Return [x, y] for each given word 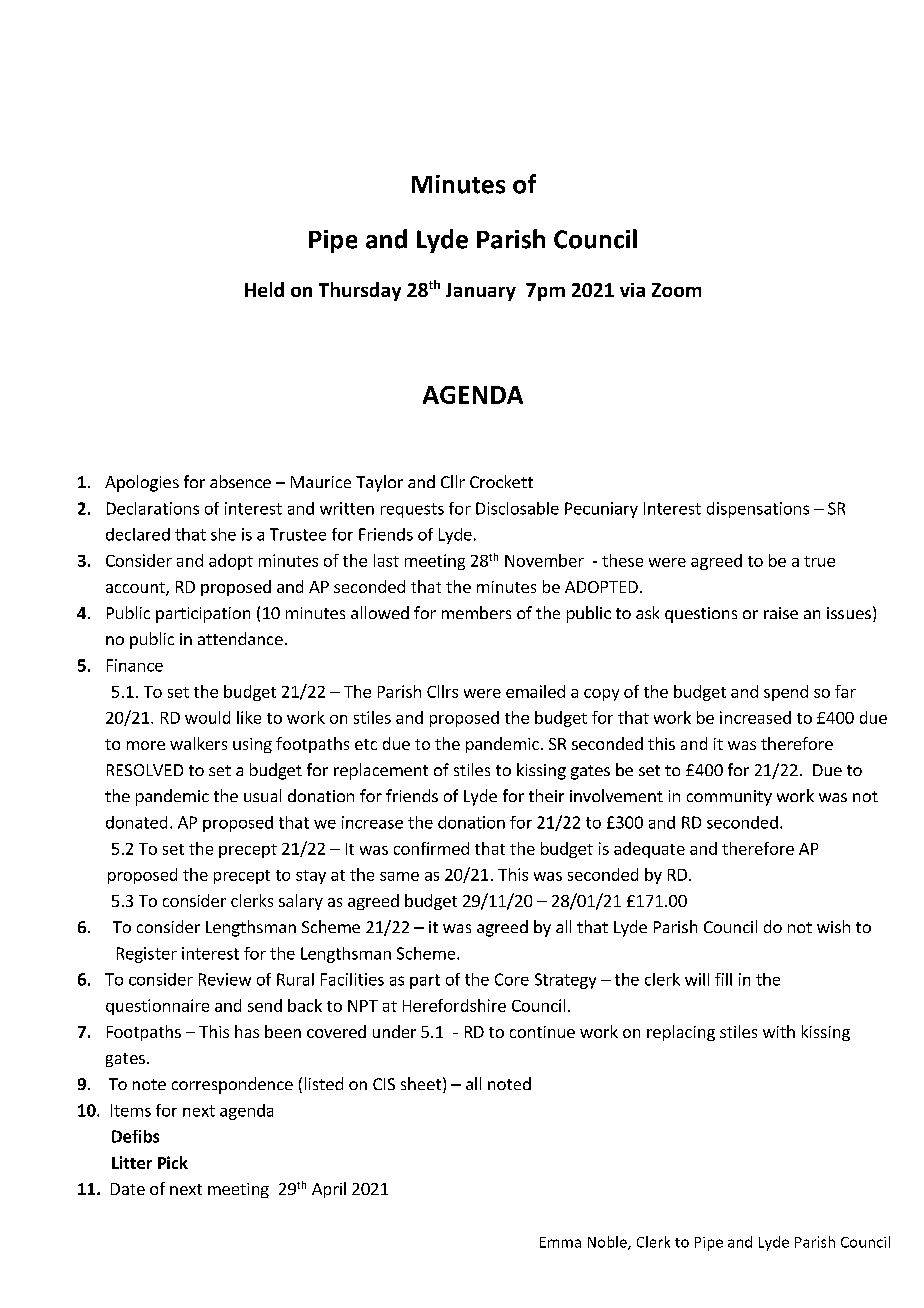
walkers [198, 743]
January [481, 292]
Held [264, 289]
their [546, 795]
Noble [608, 1243]
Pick [173, 1162]
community [729, 798]
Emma [560, 1242]
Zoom [676, 290]
